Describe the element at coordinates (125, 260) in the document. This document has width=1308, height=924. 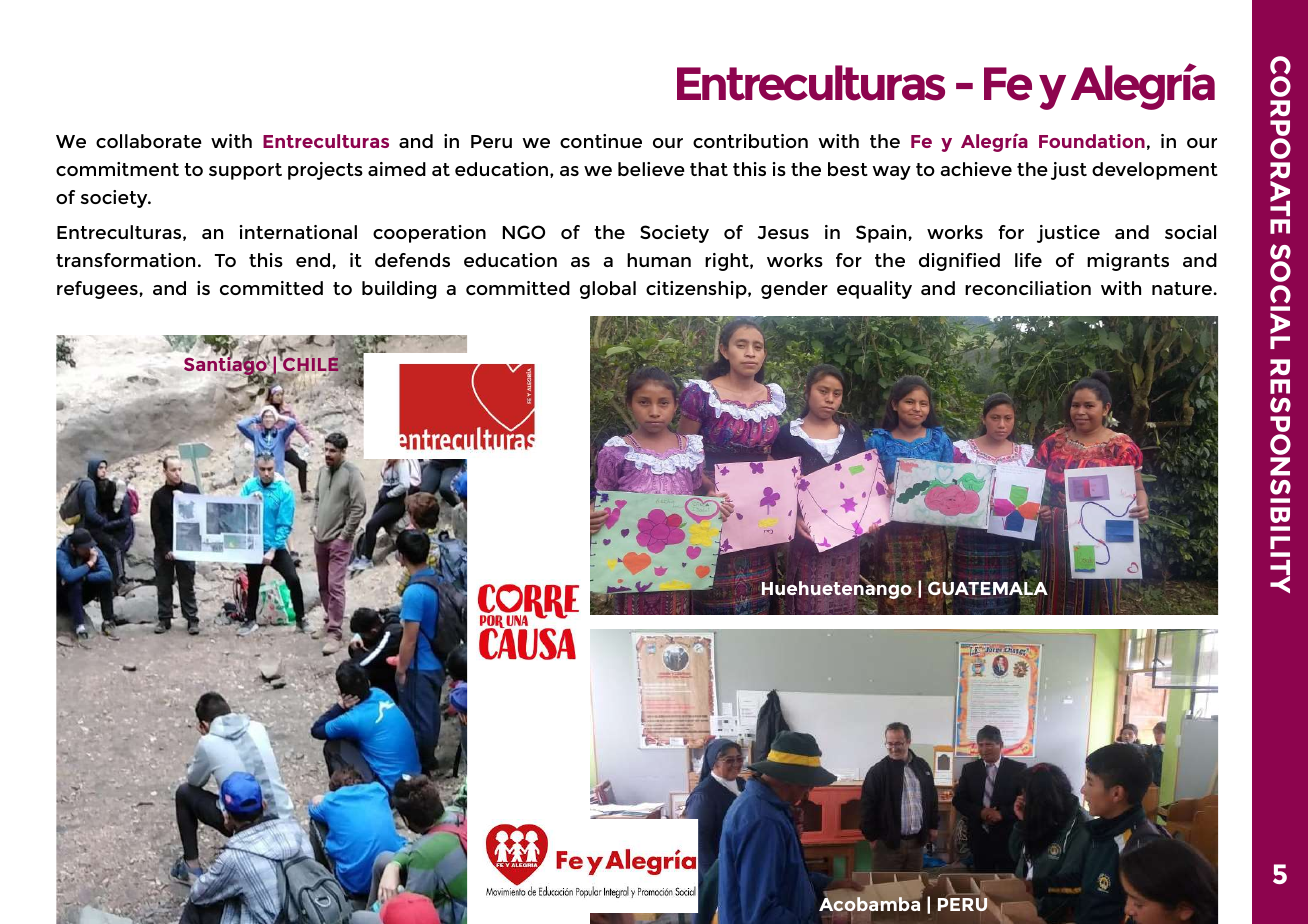
I see `transformation` at that location.
